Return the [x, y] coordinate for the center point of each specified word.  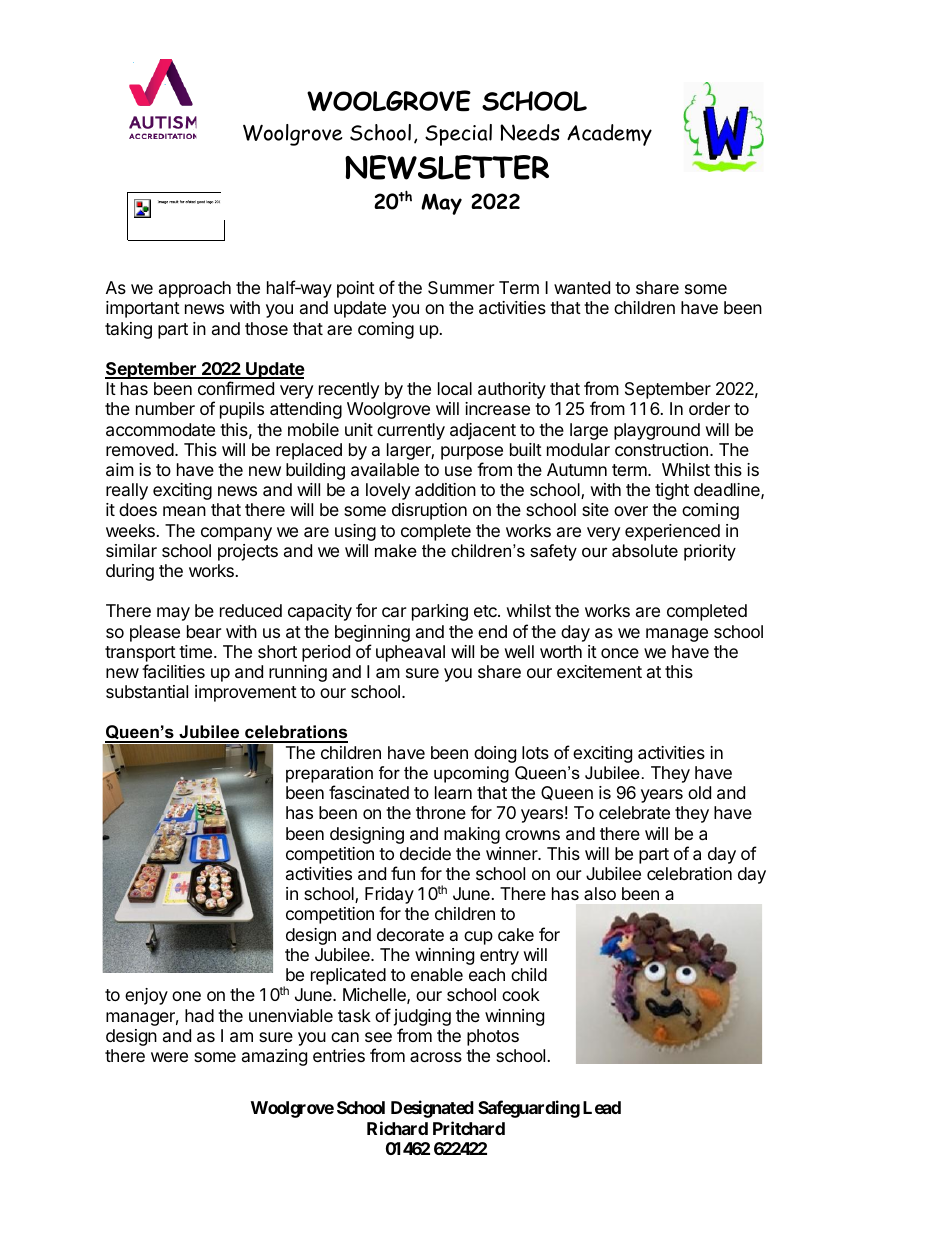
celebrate [634, 813]
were [169, 1057]
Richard [397, 1128]
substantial [147, 692]
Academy [609, 135]
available [385, 470]
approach [195, 289]
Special [458, 135]
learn [453, 793]
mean [184, 511]
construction [661, 449]
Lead [602, 1107]
